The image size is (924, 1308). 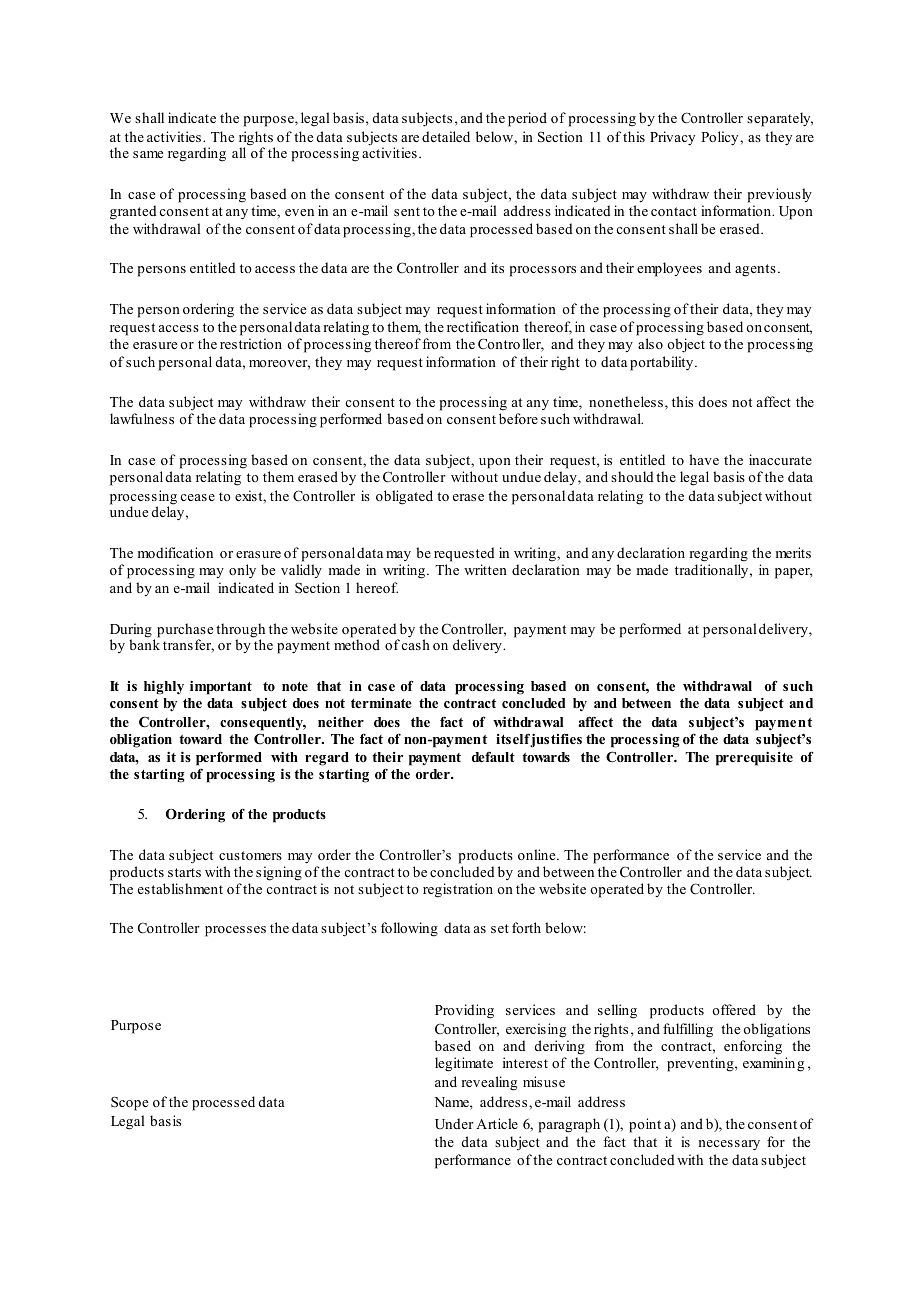 I want to click on Scope, so click(x=129, y=1103).
